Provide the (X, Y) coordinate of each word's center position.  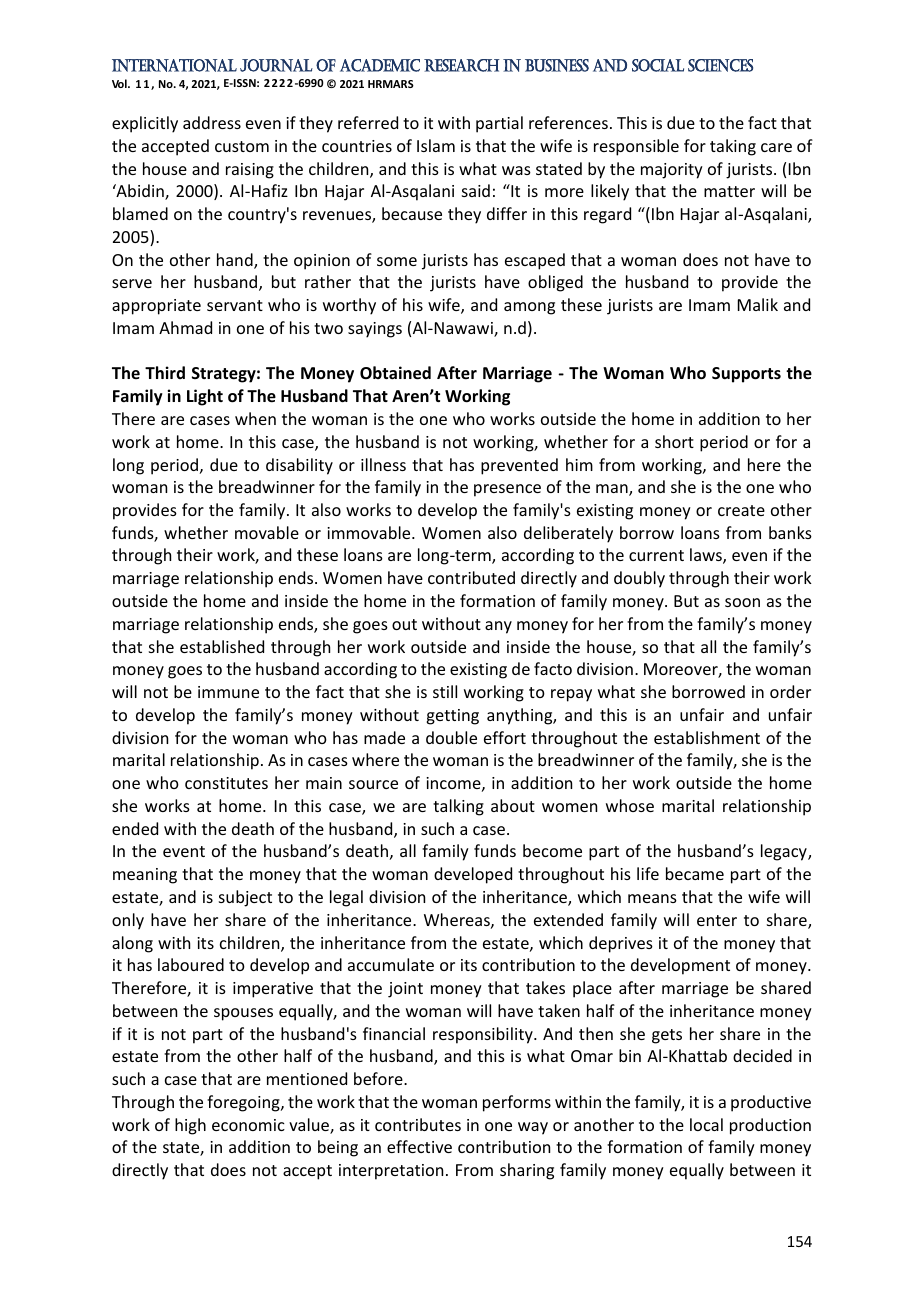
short (674, 441)
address (212, 122)
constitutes (226, 783)
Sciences (720, 65)
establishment (707, 737)
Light (205, 397)
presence (507, 490)
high (190, 1126)
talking (458, 807)
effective (419, 1146)
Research (462, 65)
